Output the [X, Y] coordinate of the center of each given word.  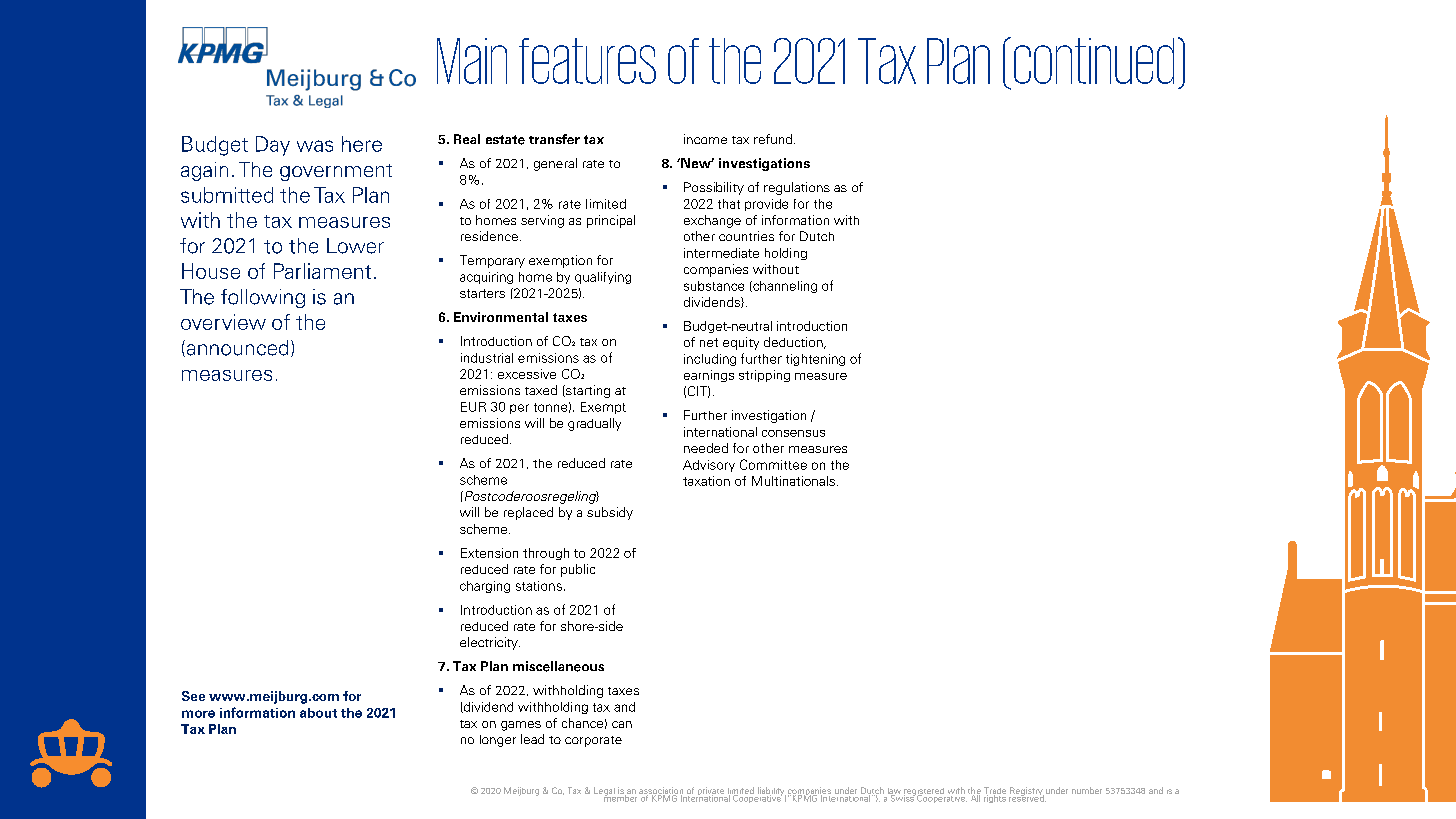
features [587, 61]
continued [1094, 61]
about [318, 713]
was [315, 146]
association [661, 791]
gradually [594, 424]
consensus [793, 433]
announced [236, 348]
